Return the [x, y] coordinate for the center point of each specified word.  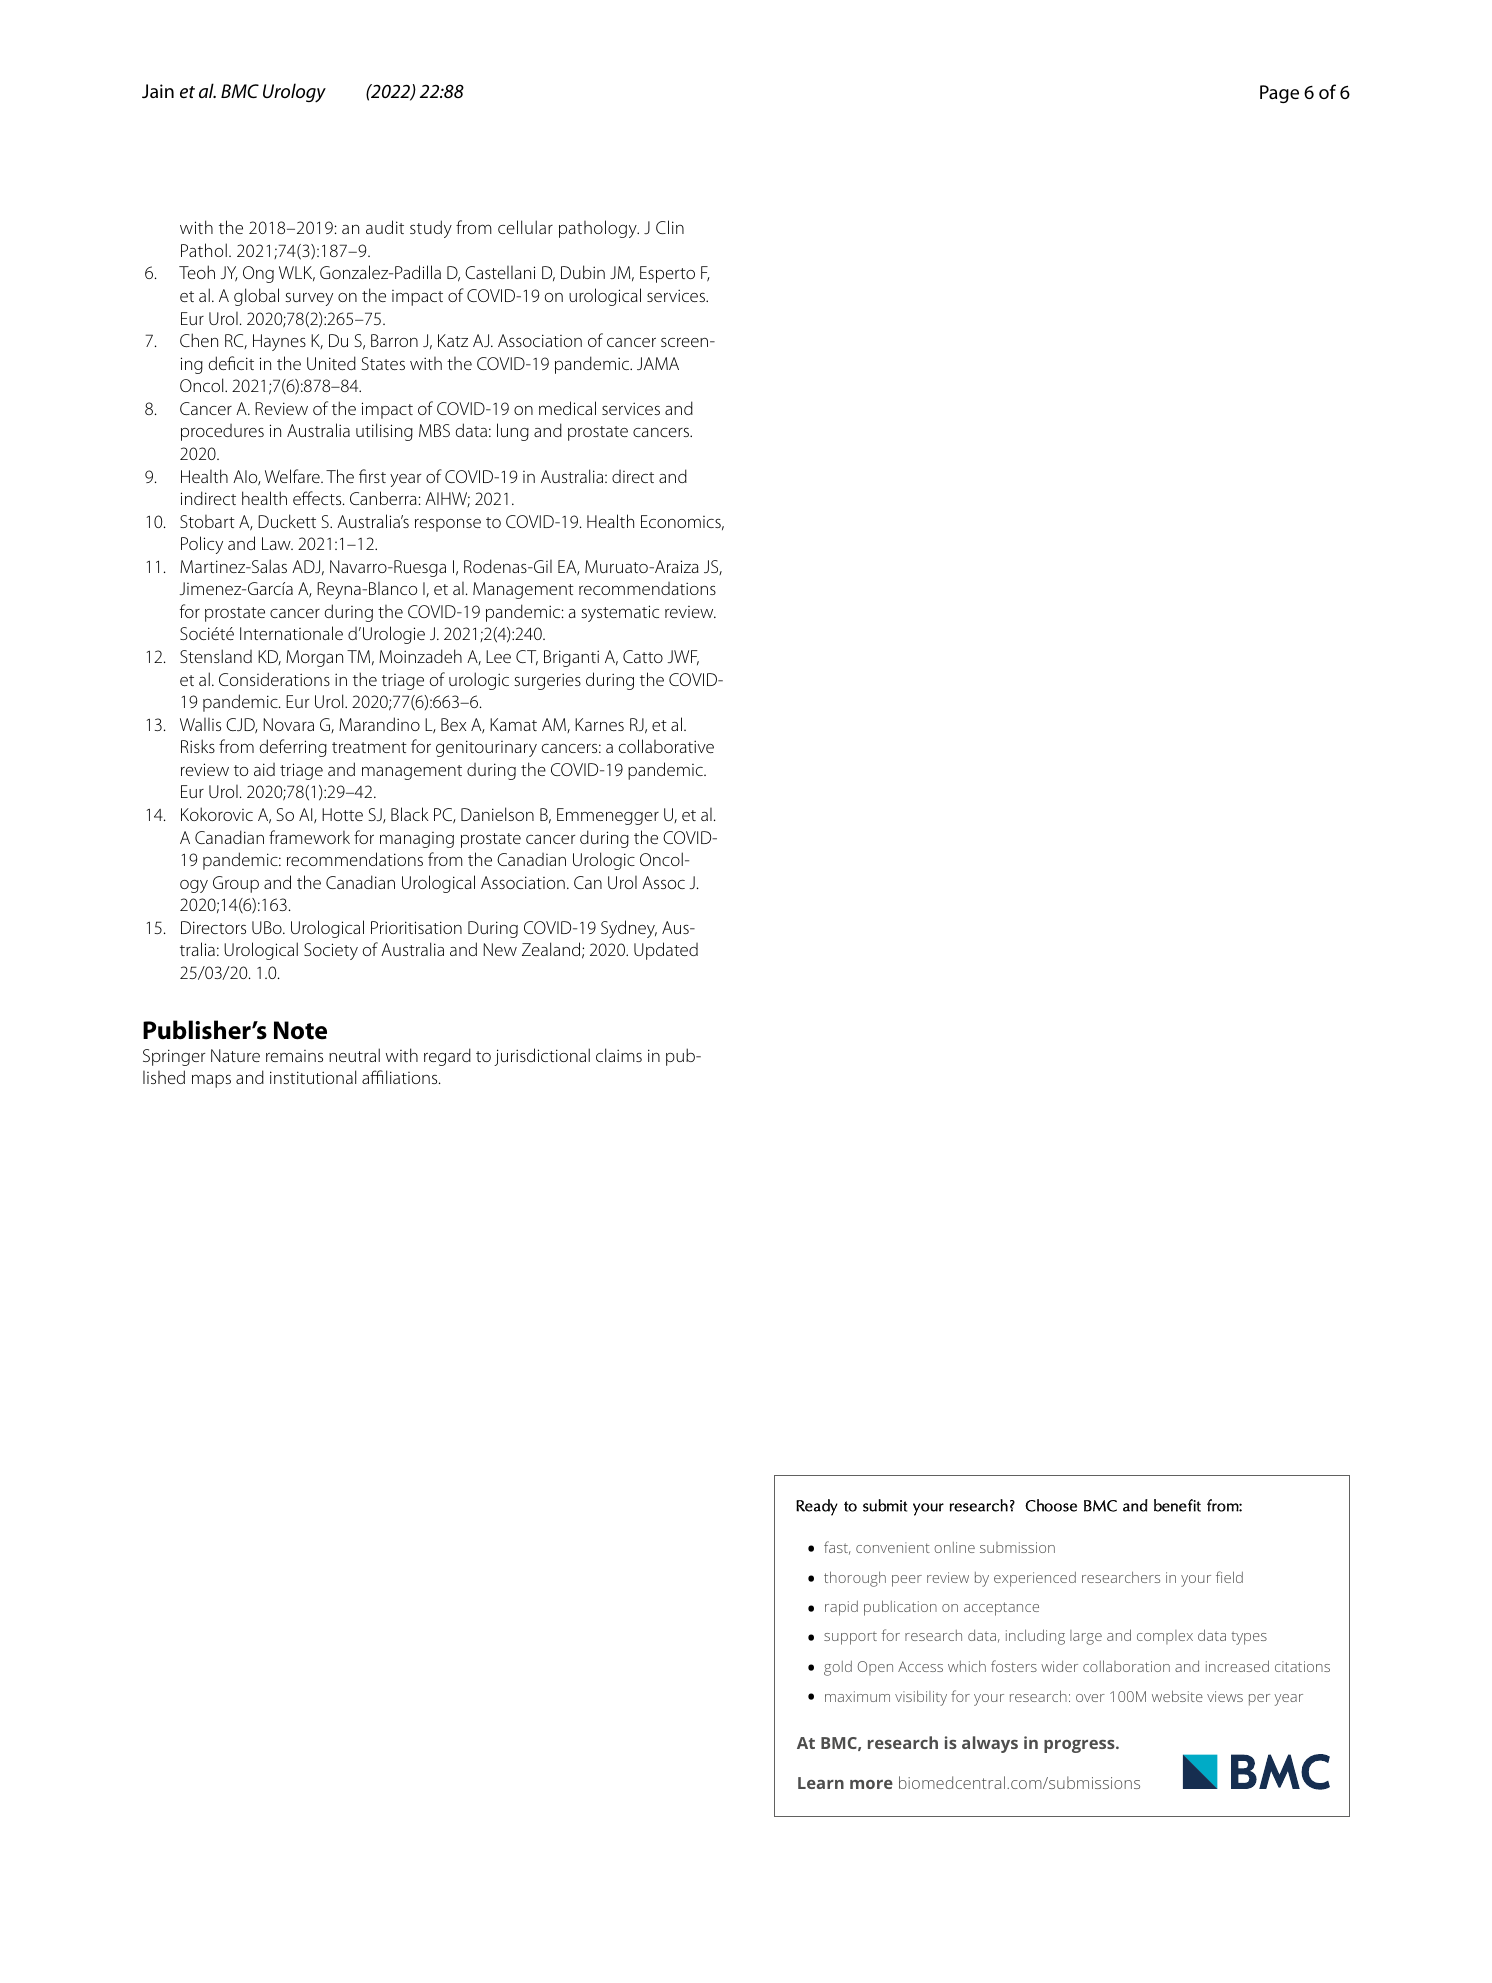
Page [1279, 94]
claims [619, 1055]
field [1229, 1577]
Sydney [629, 929]
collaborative [666, 746]
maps [211, 1081]
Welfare [293, 476]
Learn [821, 1783]
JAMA [658, 363]
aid [264, 769]
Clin [670, 227]
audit [385, 227]
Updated [666, 951]
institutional [313, 1077]
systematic [620, 613]
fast [837, 1548]
